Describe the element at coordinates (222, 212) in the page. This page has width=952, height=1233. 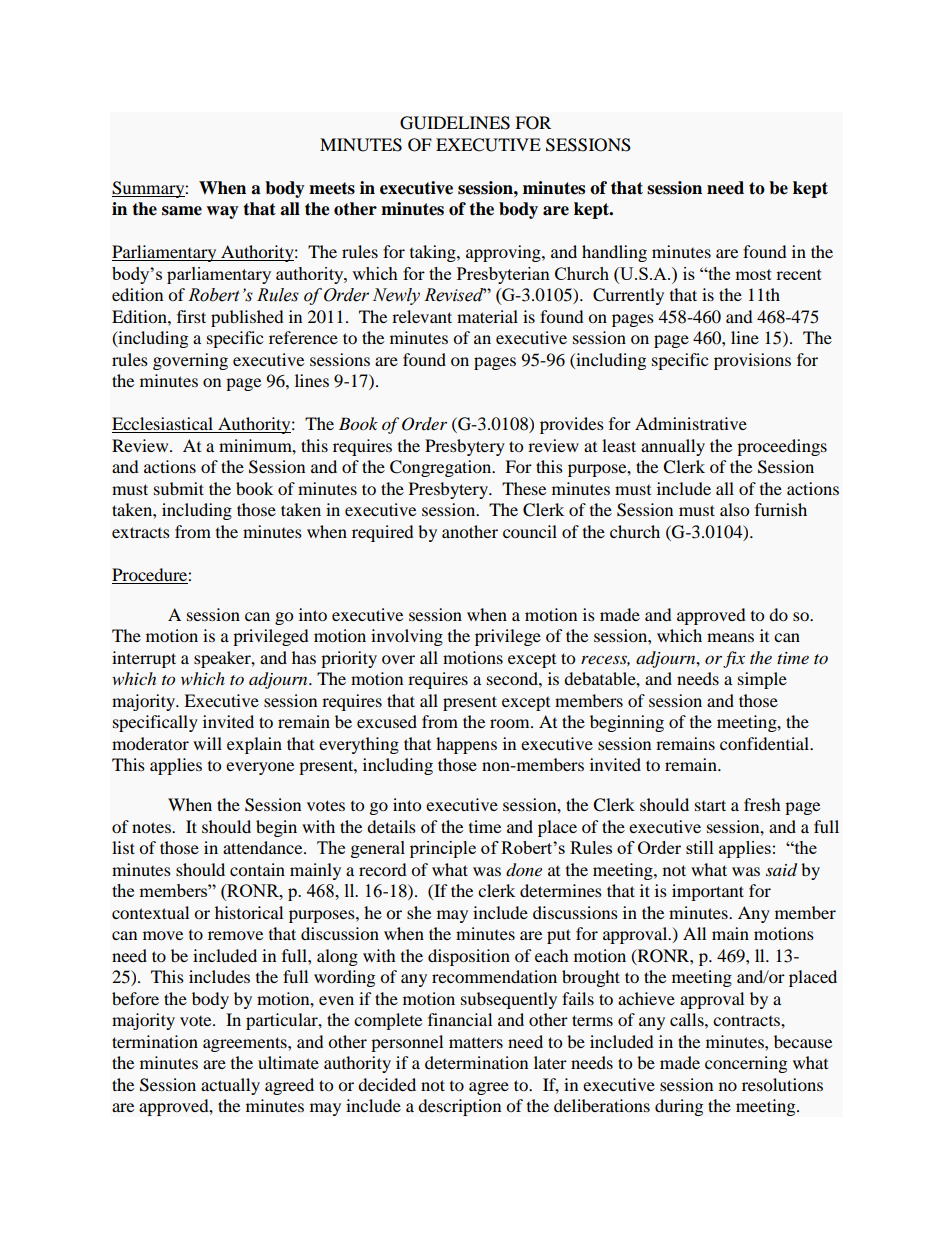
I see `way` at that location.
